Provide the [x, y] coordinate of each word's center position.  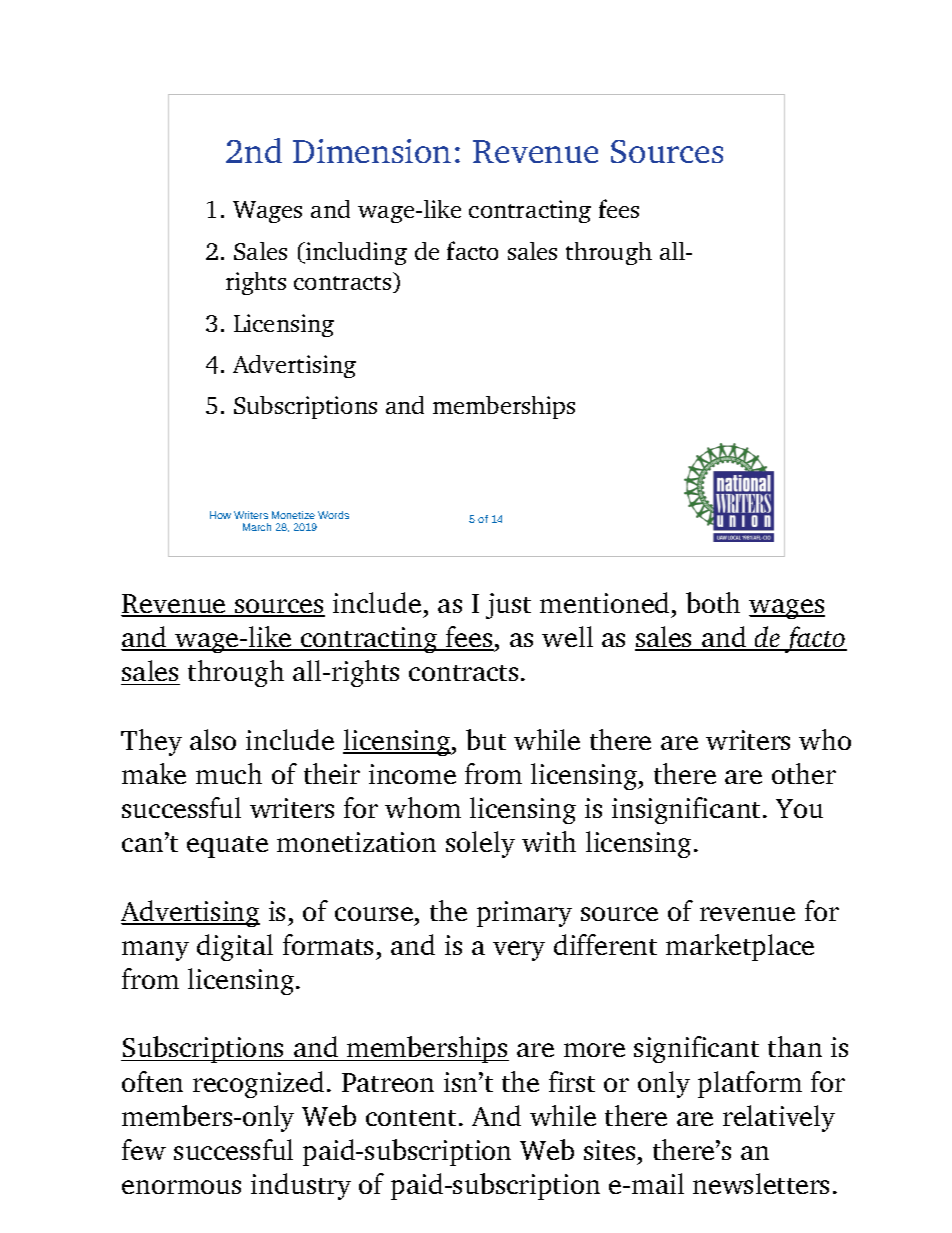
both [713, 602]
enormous [181, 1187]
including [355, 253]
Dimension [372, 151]
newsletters [761, 1183]
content [411, 1118]
